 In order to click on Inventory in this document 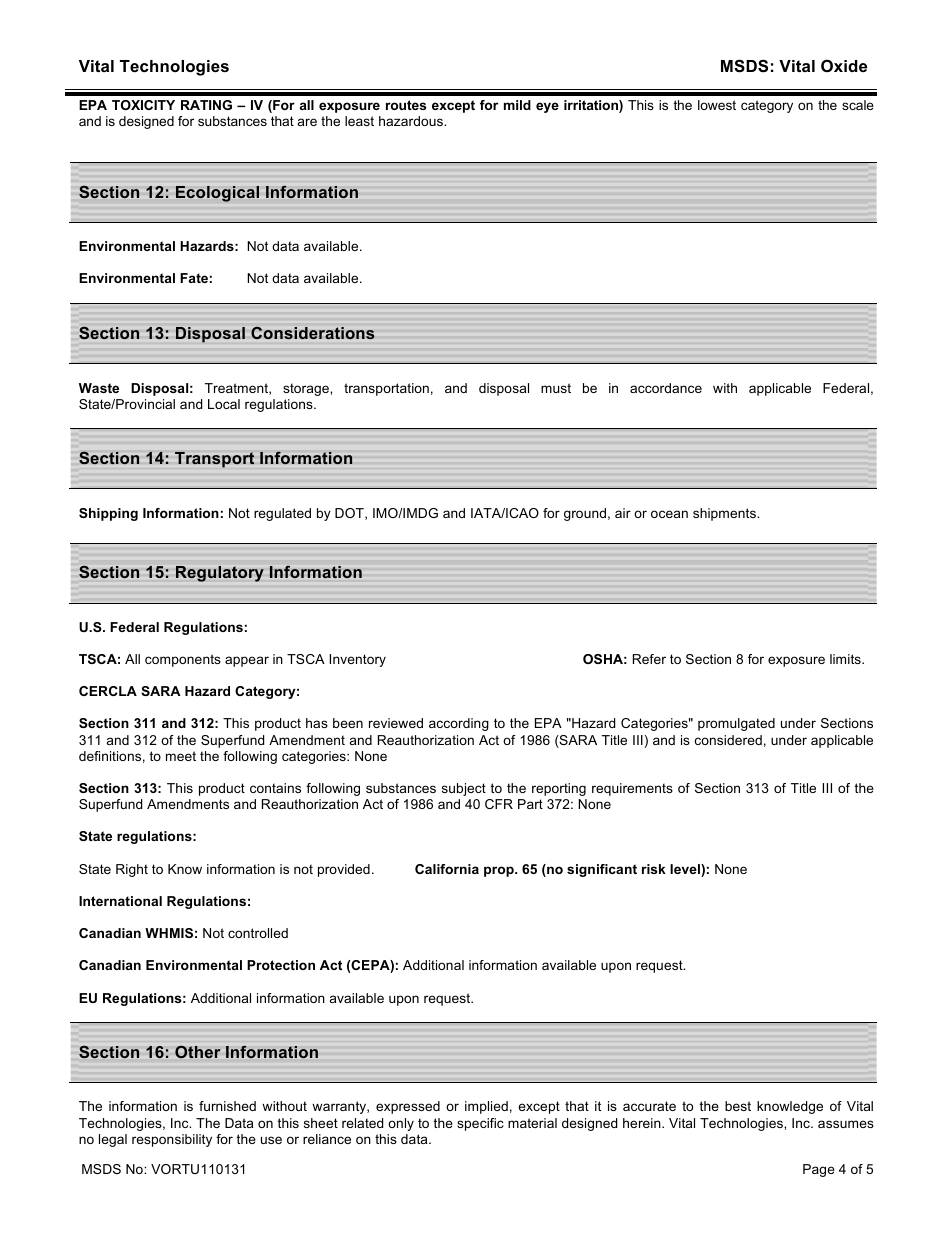, I will do `click(357, 660)`.
